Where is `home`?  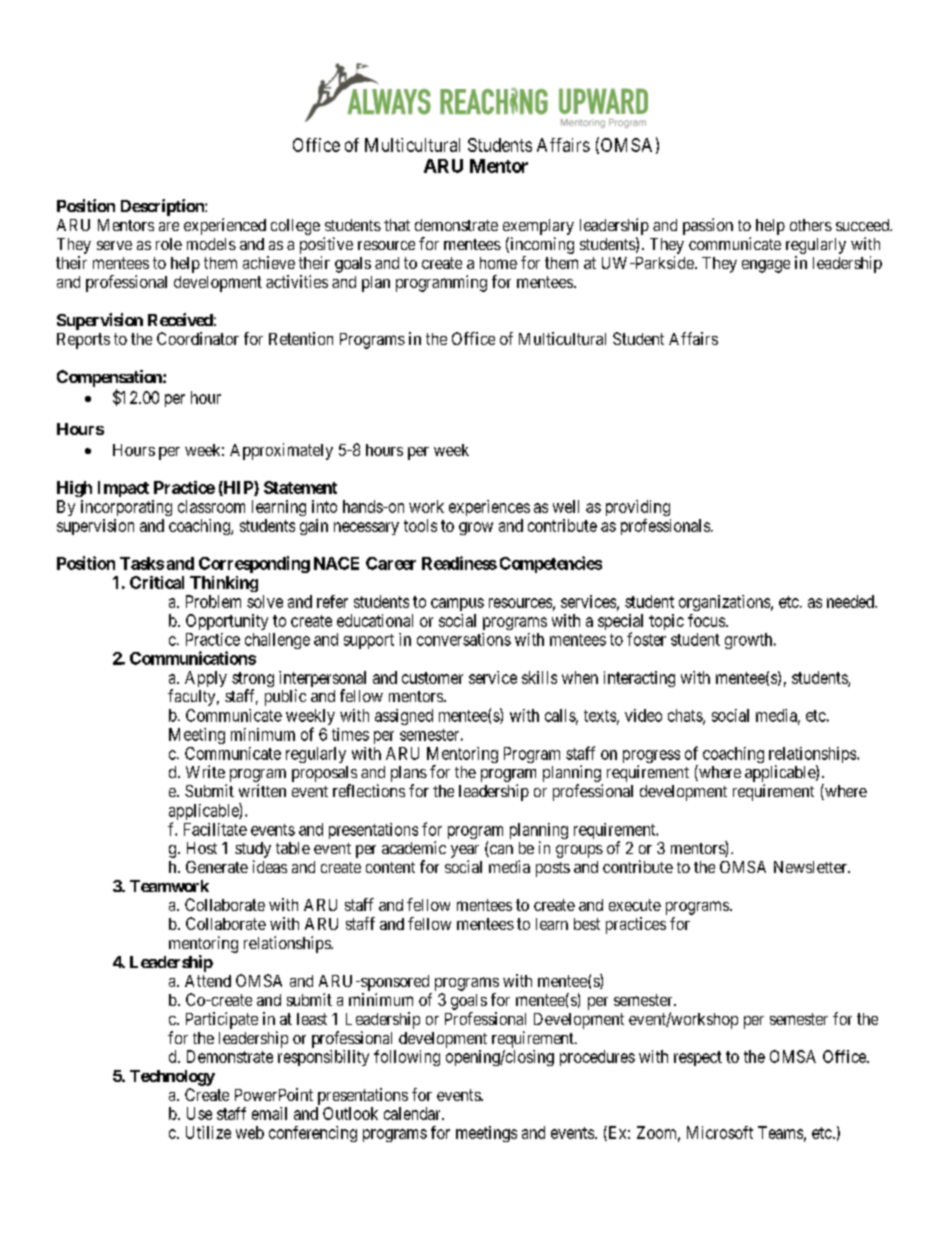 home is located at coordinates (498, 263).
